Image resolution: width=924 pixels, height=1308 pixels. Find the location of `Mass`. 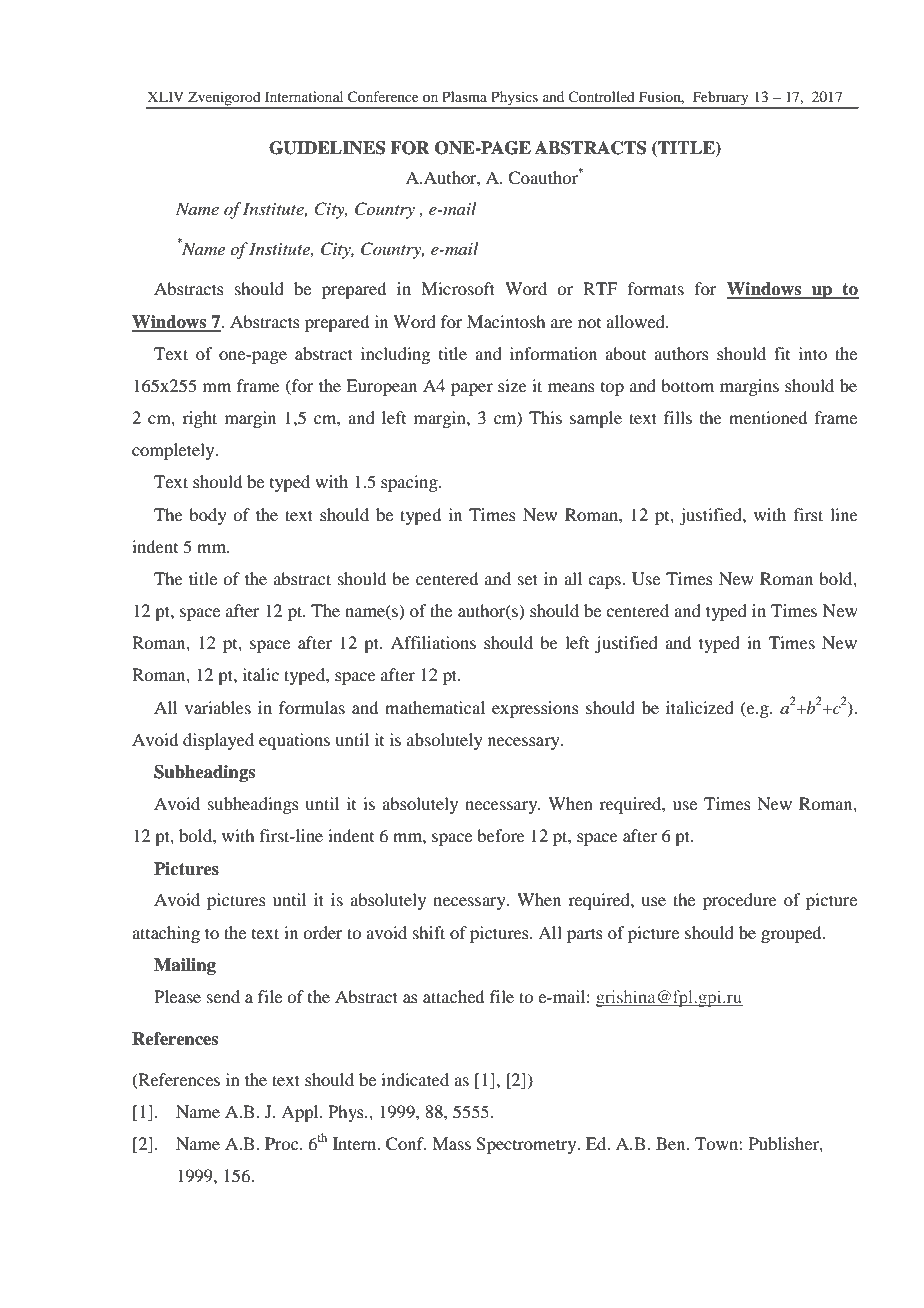

Mass is located at coordinates (451, 1143).
